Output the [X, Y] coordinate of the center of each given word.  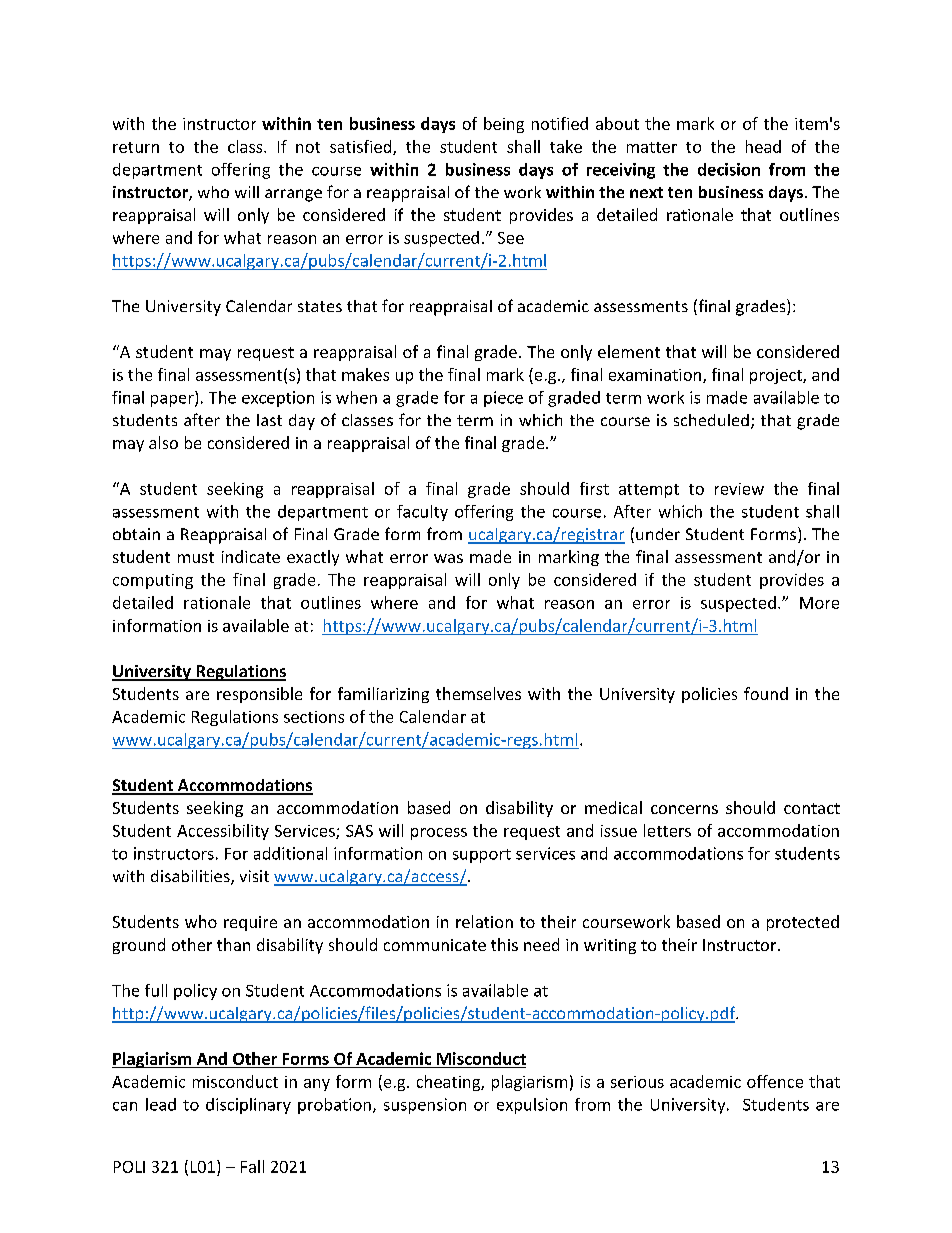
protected [803, 923]
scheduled [711, 420]
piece [503, 399]
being [504, 125]
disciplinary [248, 1106]
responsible [259, 695]
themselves [478, 693]
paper [173, 401]
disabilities [191, 877]
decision [729, 169]
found [766, 693]
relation [484, 921]
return [136, 147]
